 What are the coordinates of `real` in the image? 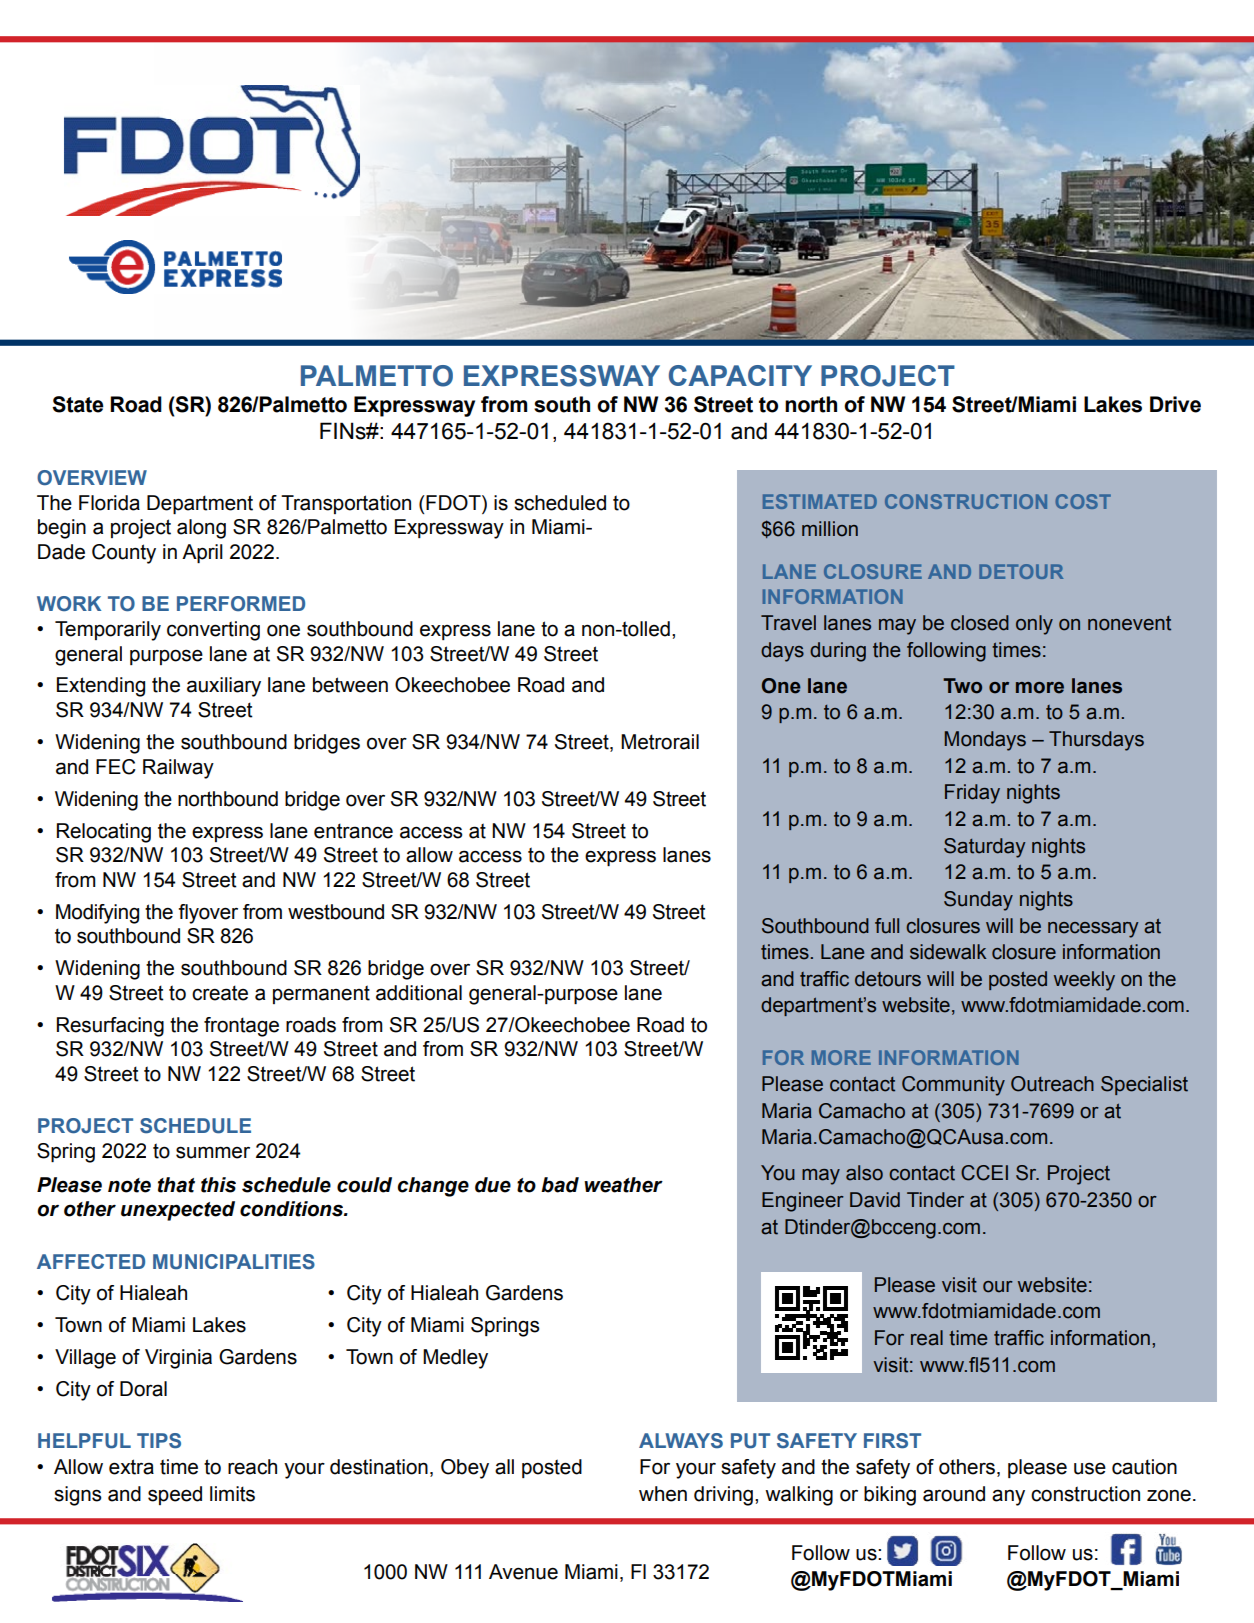 It's located at (927, 1338).
